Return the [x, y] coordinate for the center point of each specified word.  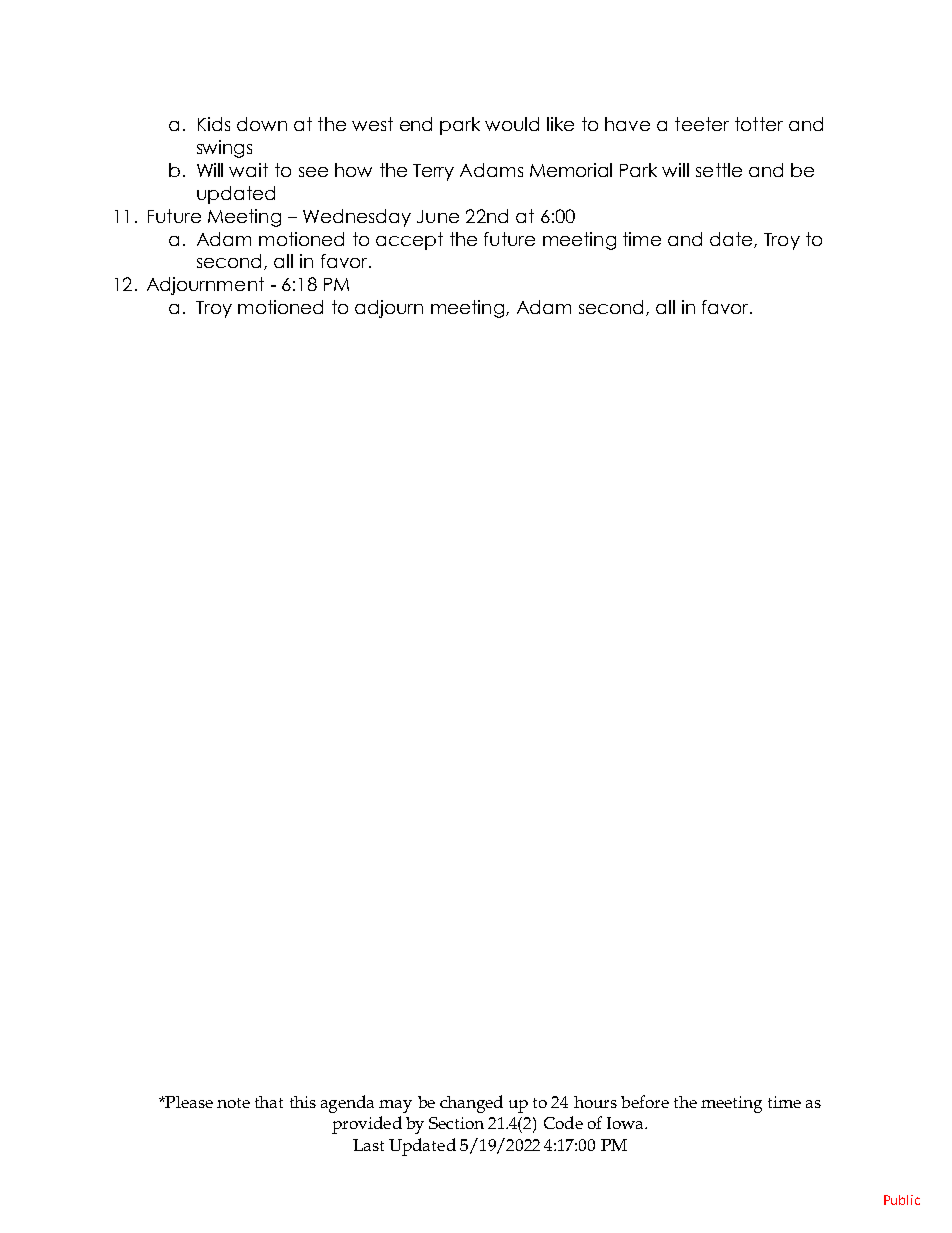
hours [595, 1102]
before [645, 1101]
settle [719, 170]
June [438, 216]
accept [409, 241]
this [303, 1102]
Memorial [571, 170]
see [313, 172]
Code [563, 1122]
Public [902, 1200]
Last [368, 1145]
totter [759, 124]
